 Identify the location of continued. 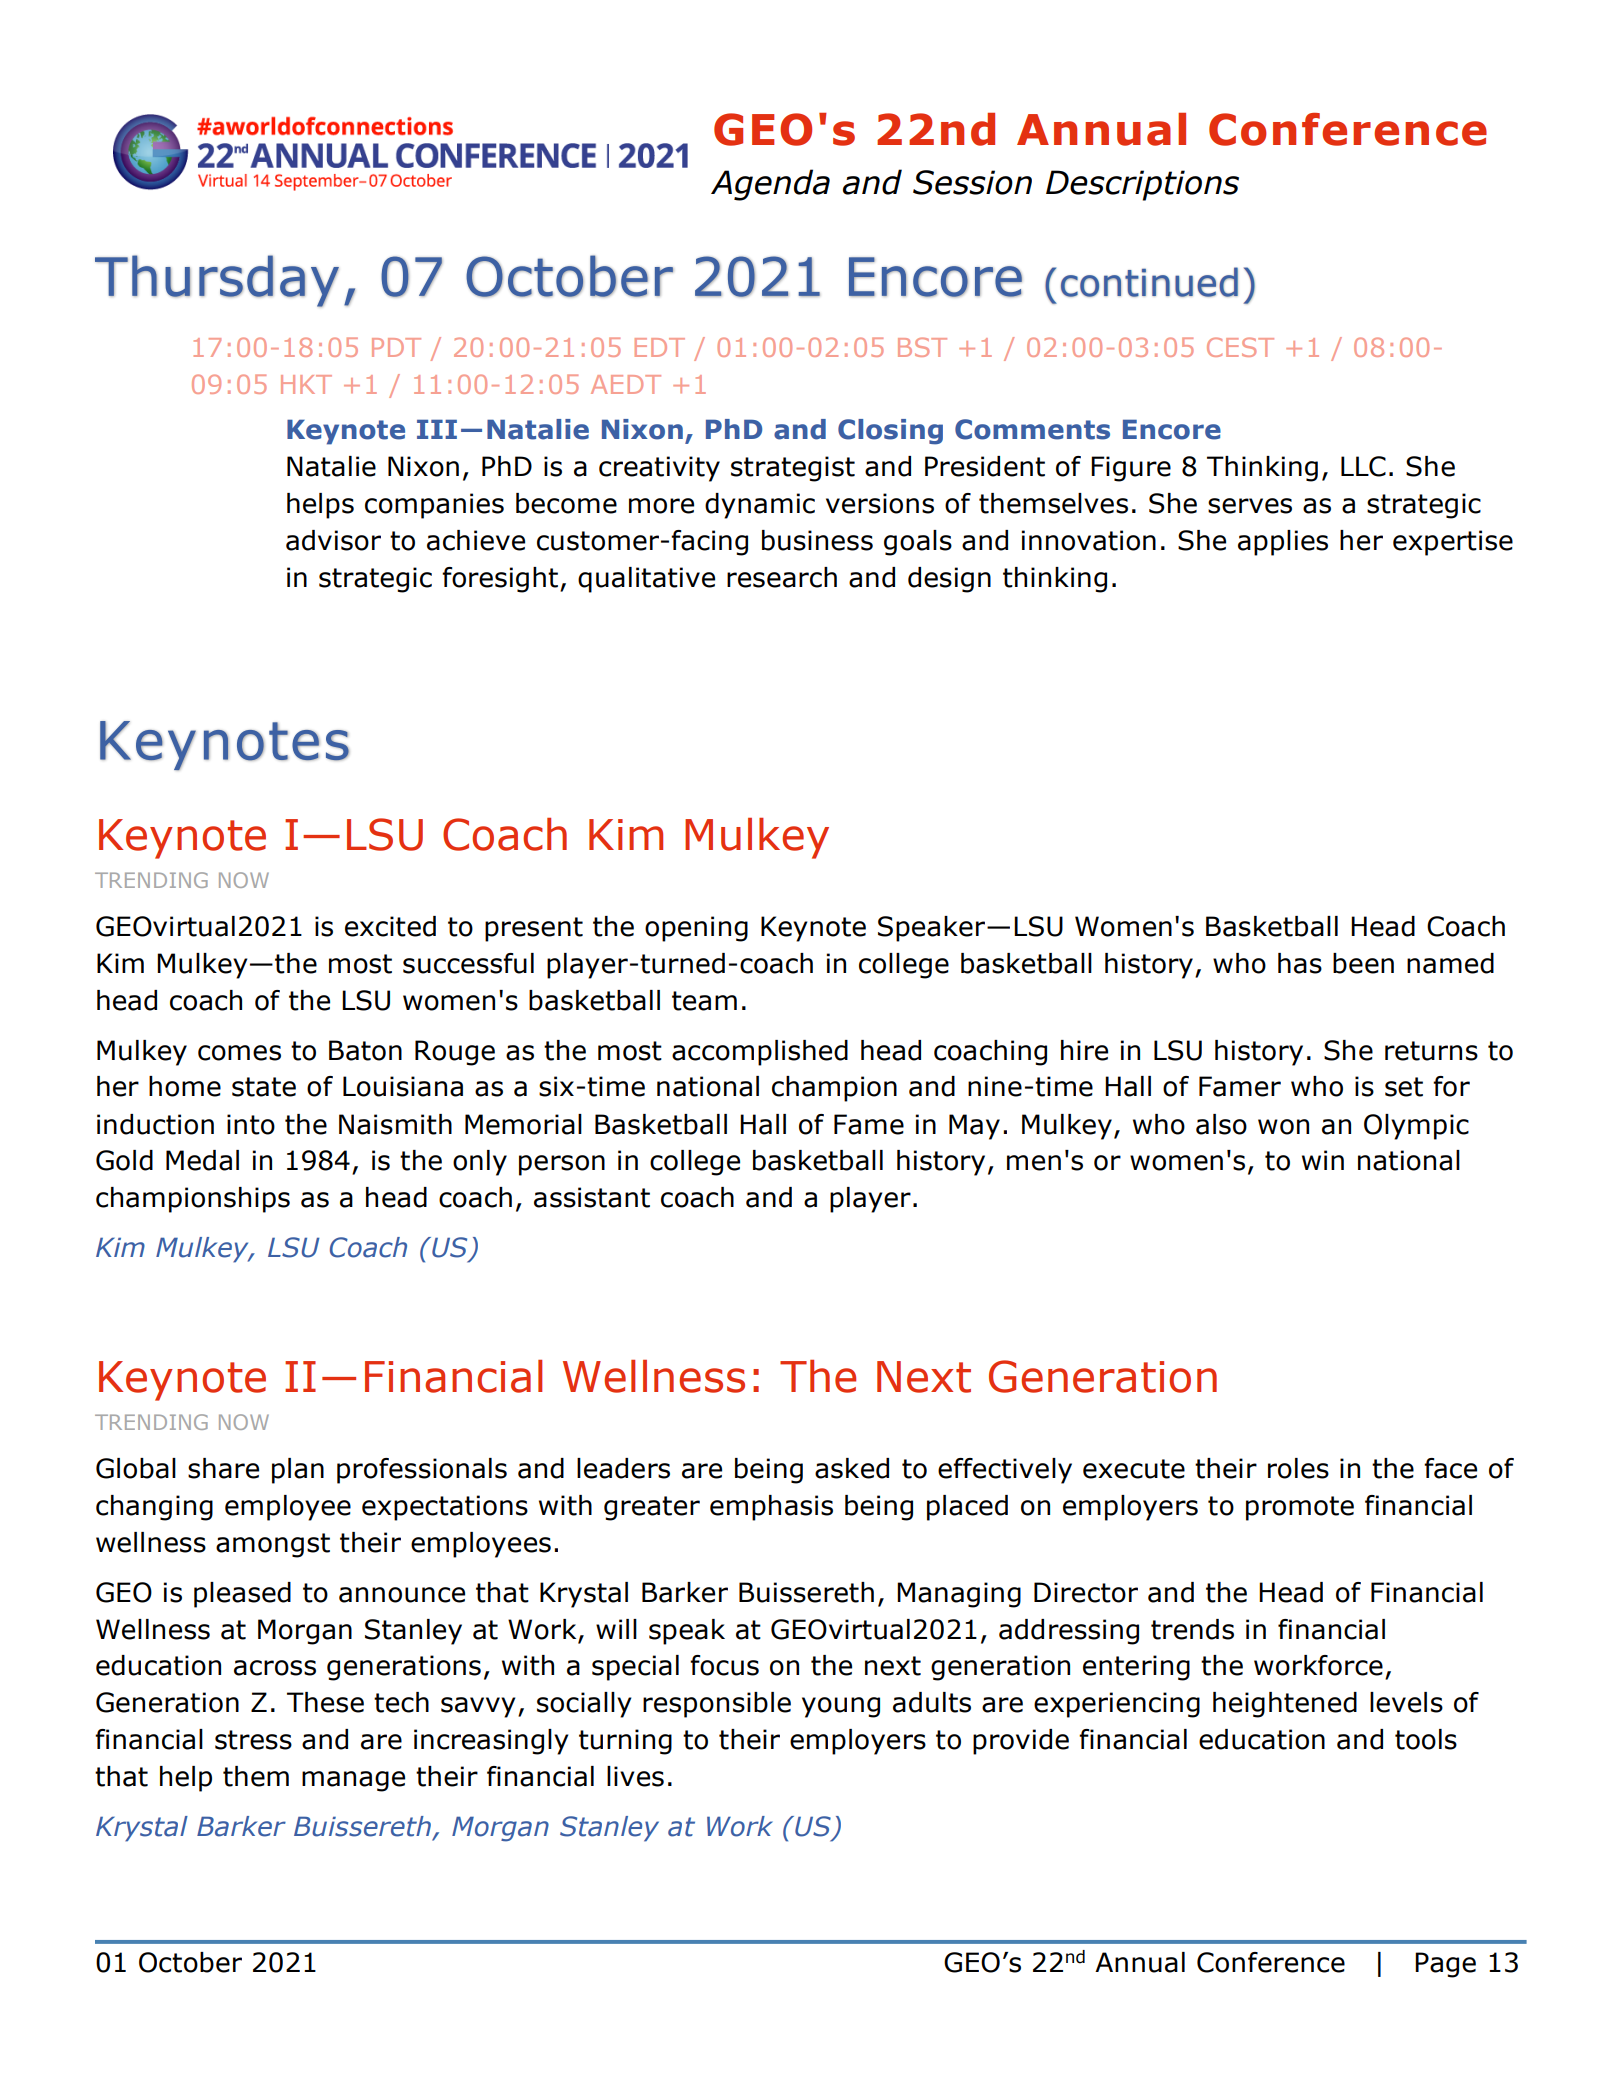
(1149, 282).
